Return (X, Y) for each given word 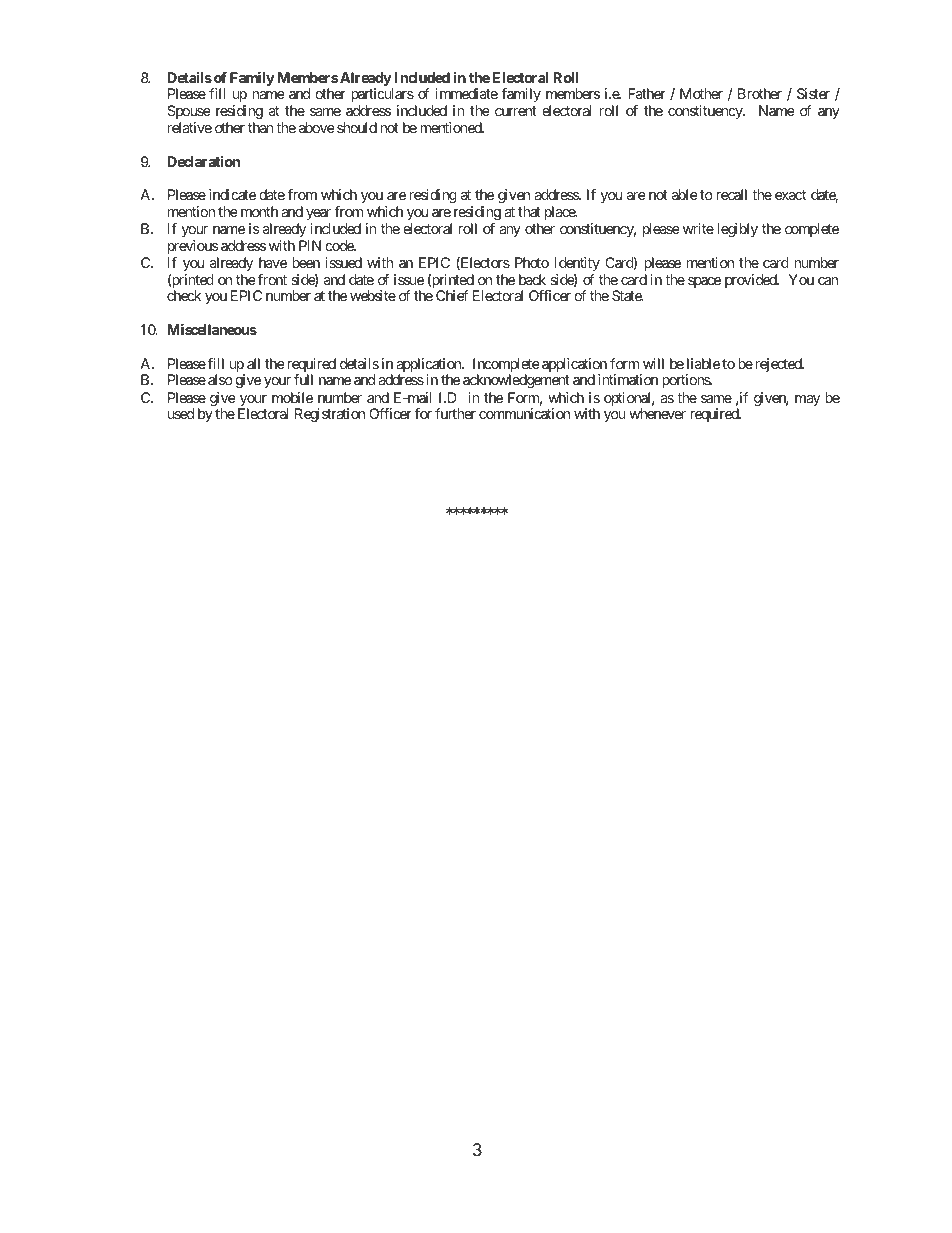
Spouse (189, 112)
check (184, 295)
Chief (452, 295)
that (529, 211)
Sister (813, 93)
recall (731, 194)
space (704, 282)
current (516, 111)
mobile (292, 397)
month (259, 211)
